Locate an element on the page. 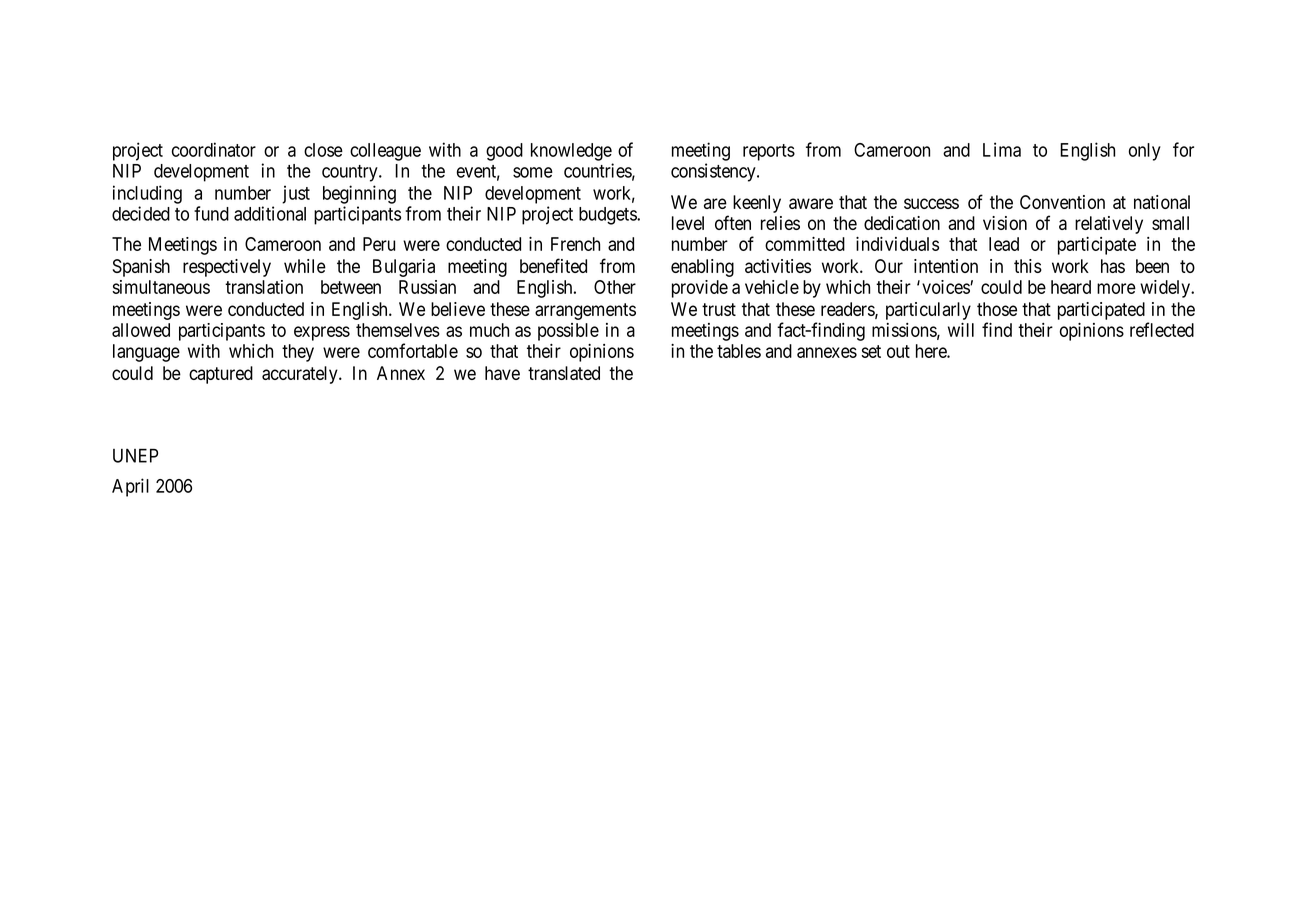 The height and width of the document is (924, 1307). out is located at coordinates (898, 351).
